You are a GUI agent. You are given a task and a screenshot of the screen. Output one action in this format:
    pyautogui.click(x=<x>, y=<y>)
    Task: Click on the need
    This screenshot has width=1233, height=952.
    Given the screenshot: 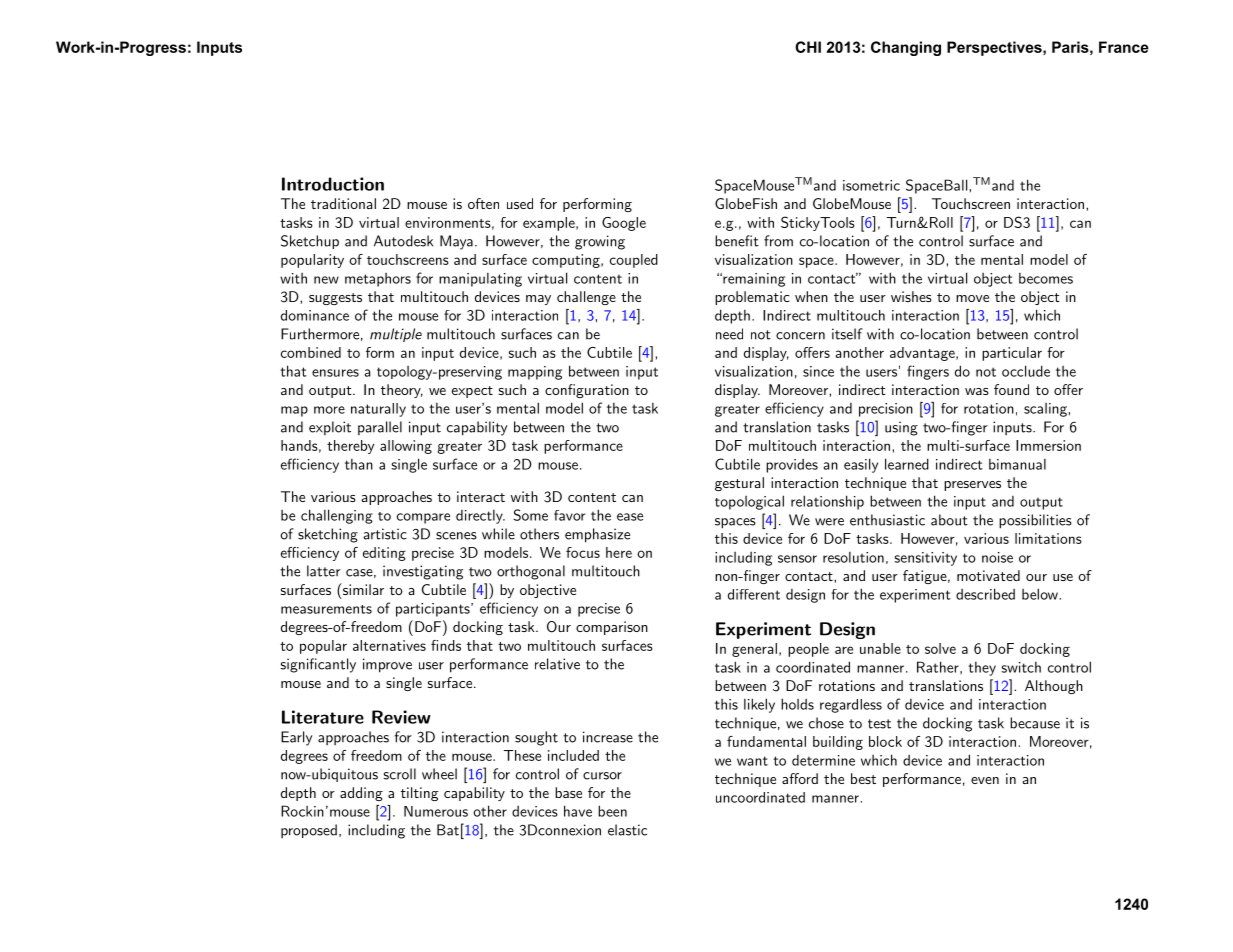 What is the action you would take?
    pyautogui.click(x=729, y=334)
